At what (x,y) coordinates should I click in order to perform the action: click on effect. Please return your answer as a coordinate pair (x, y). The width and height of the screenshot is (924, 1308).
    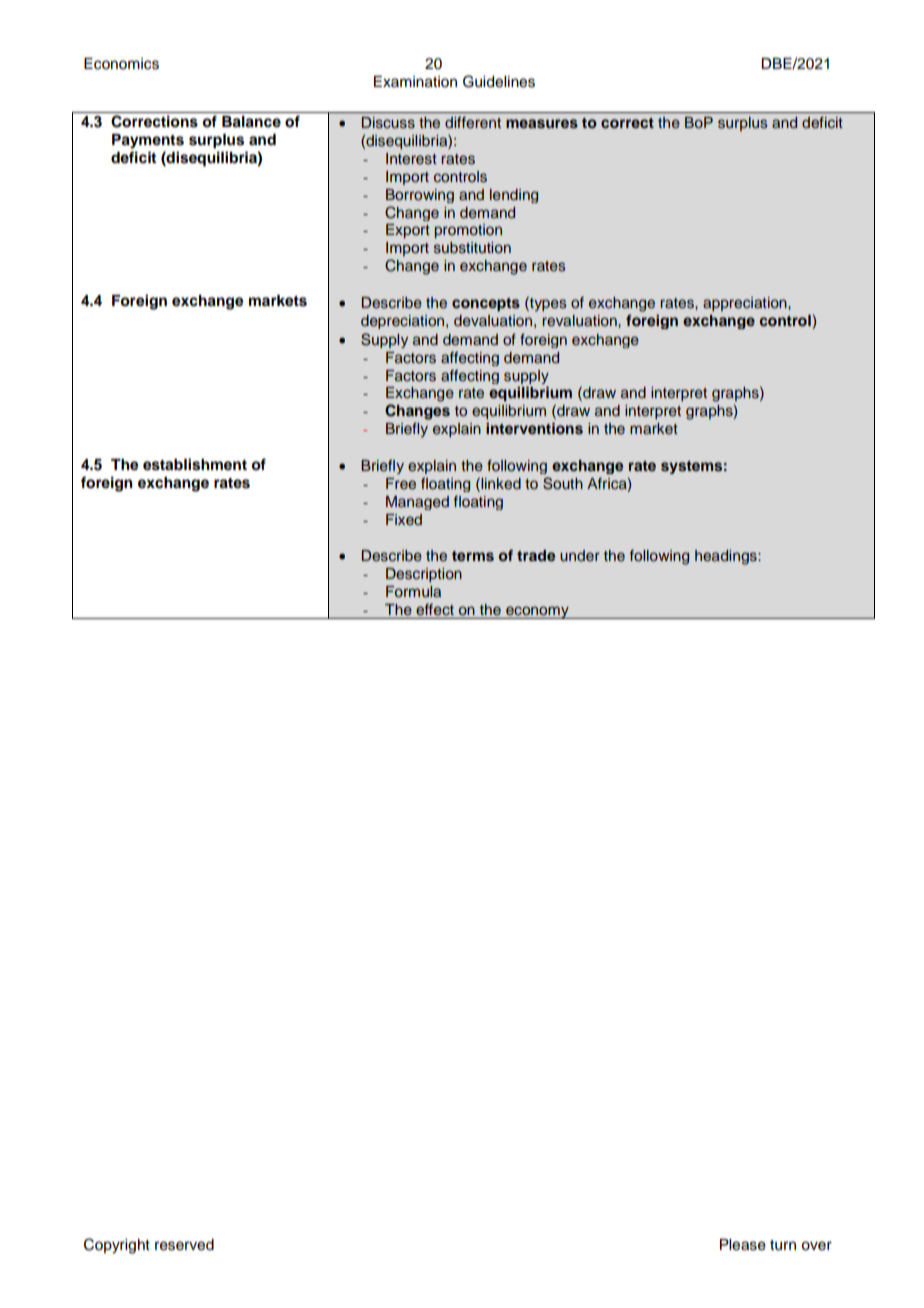
    Looking at the image, I should click on (435, 610).
